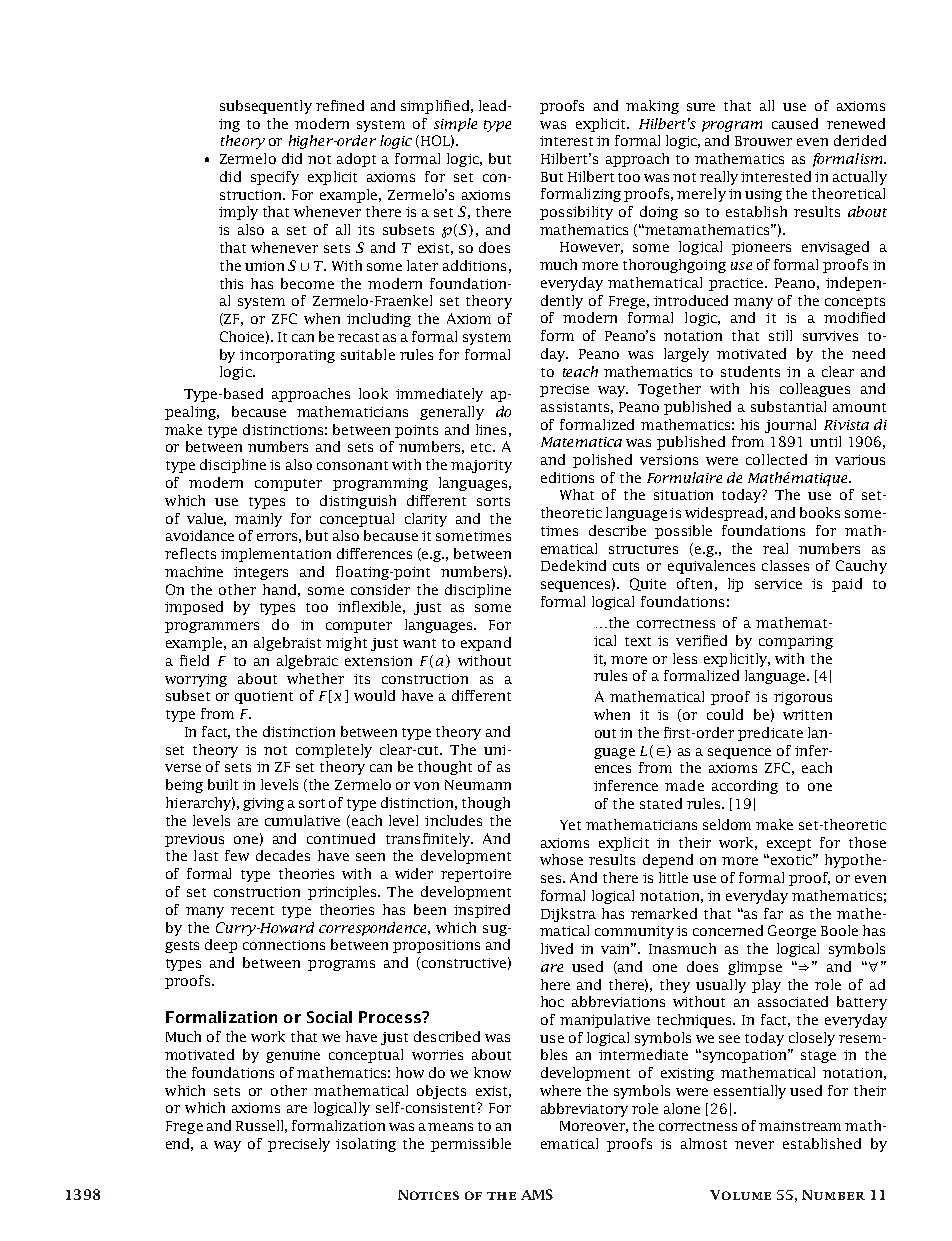  I want to click on subsequently, so click(266, 107).
